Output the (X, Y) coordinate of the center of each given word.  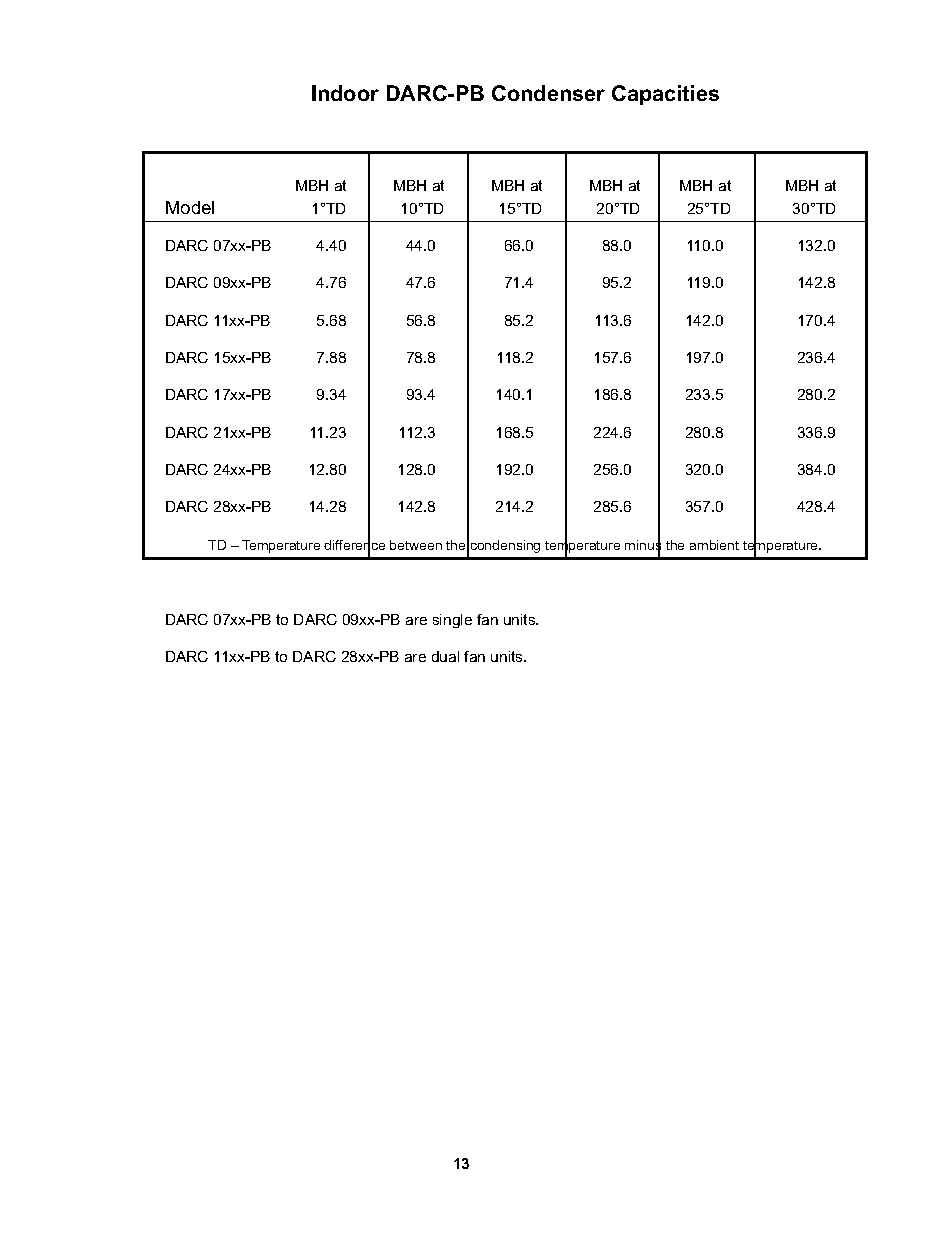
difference (354, 545)
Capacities (665, 95)
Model (190, 207)
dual (445, 656)
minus (643, 545)
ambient (714, 545)
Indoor (345, 93)
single (452, 621)
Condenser (548, 93)
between (416, 545)
